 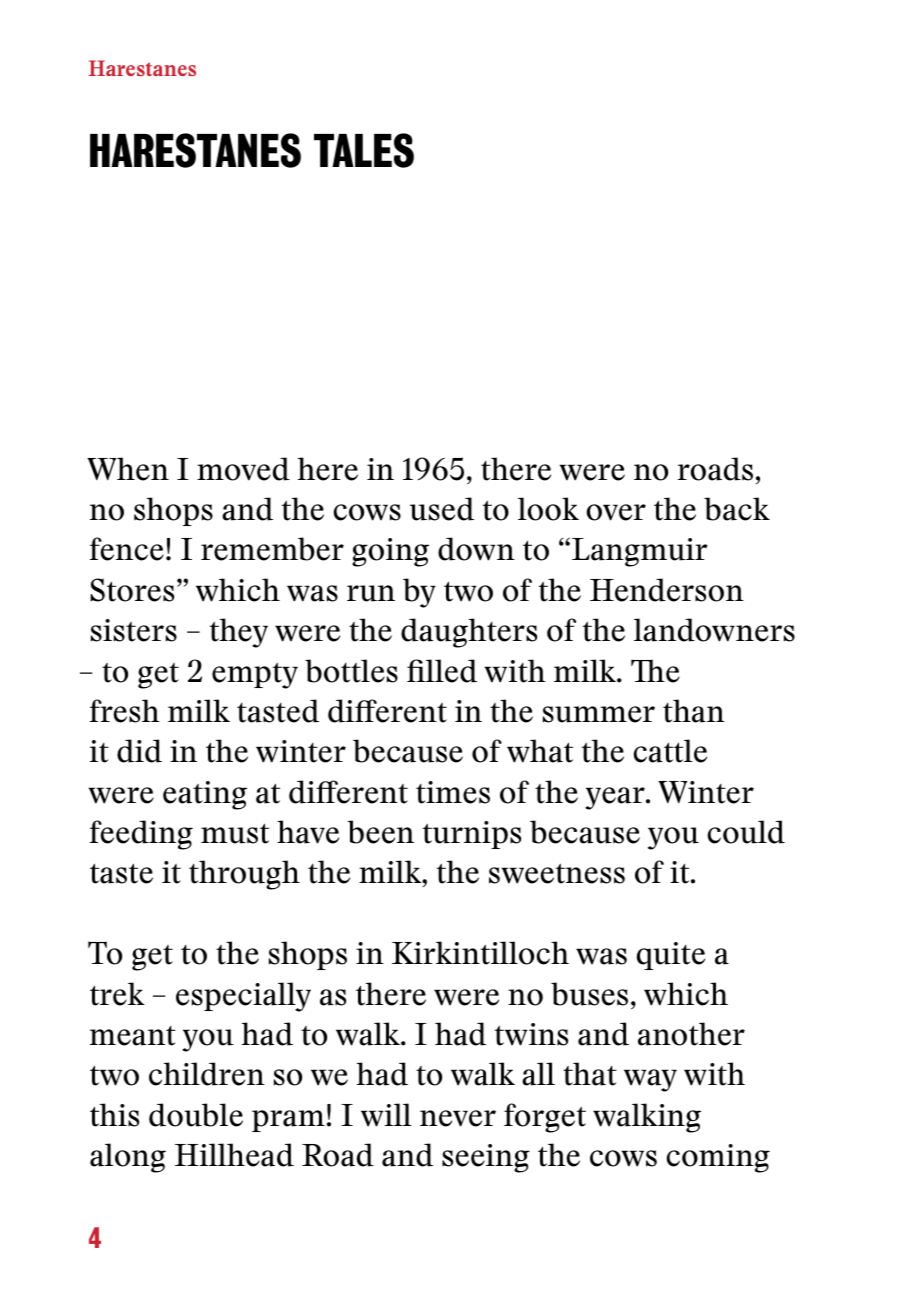 What do you see at coordinates (128, 469) in the image?
I see `When` at bounding box center [128, 469].
